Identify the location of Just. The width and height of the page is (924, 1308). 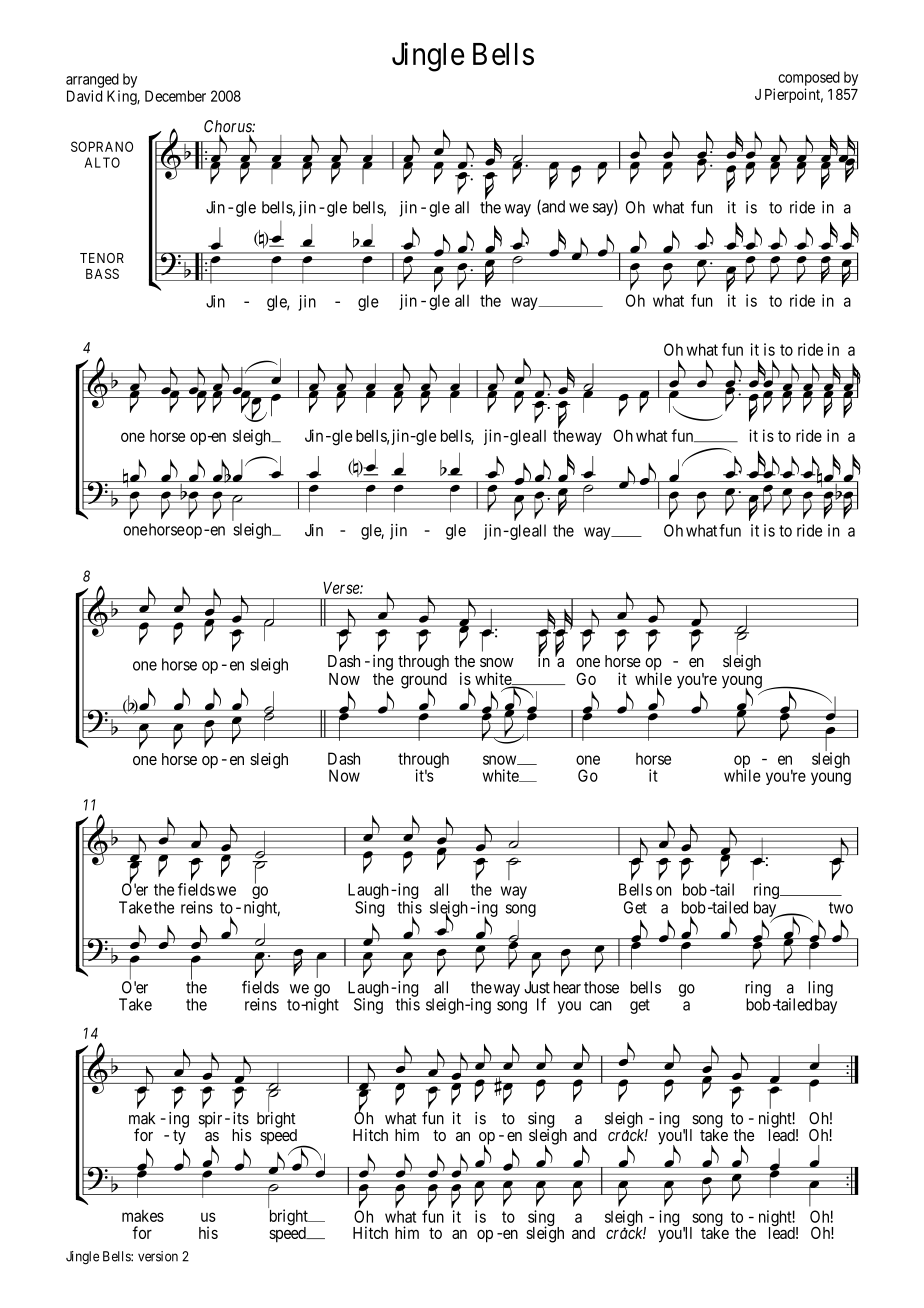
(537, 987).
